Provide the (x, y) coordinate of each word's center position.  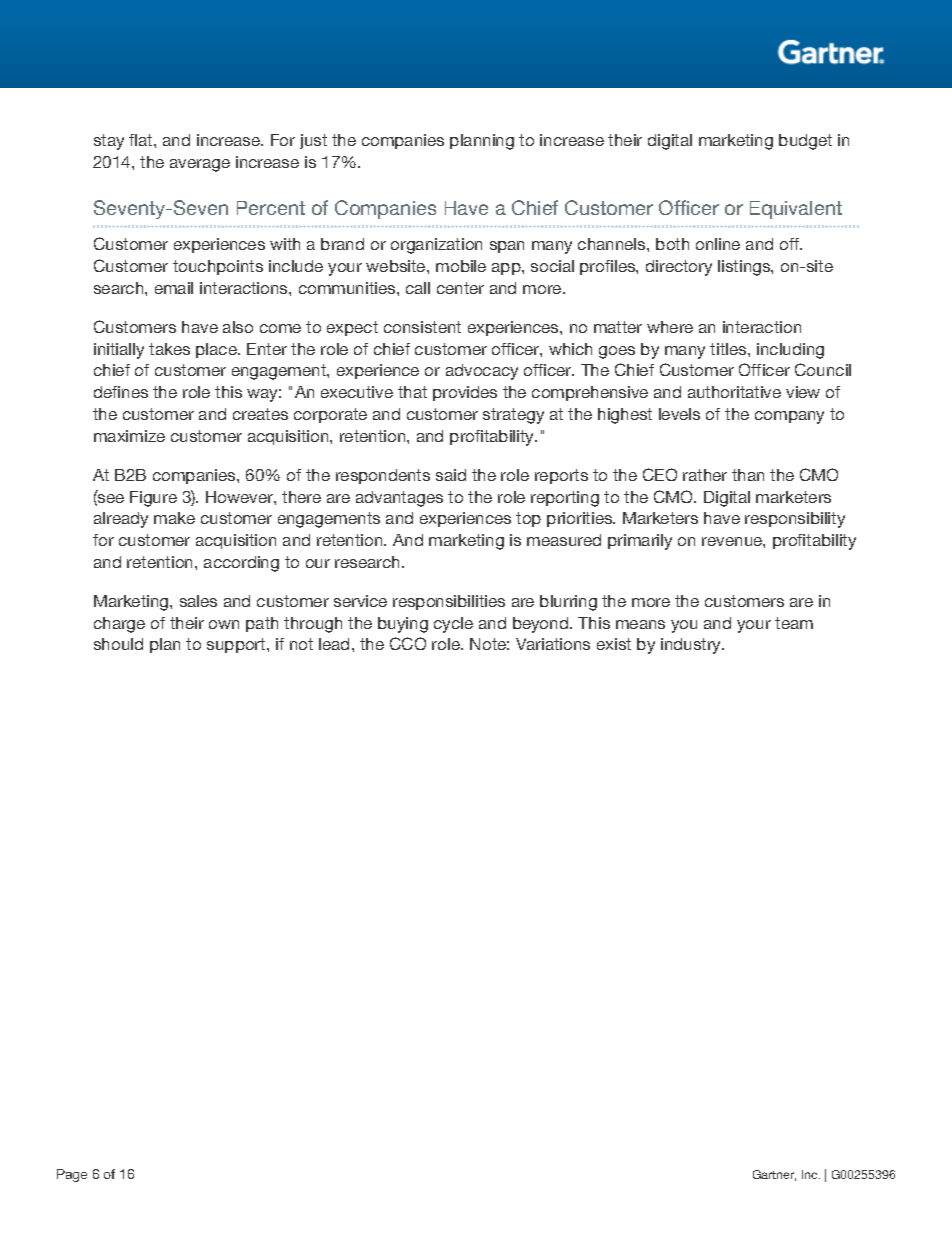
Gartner (774, 1175)
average (200, 165)
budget (805, 142)
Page (72, 1175)
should (118, 644)
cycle (453, 625)
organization (436, 246)
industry (692, 646)
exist (614, 644)
